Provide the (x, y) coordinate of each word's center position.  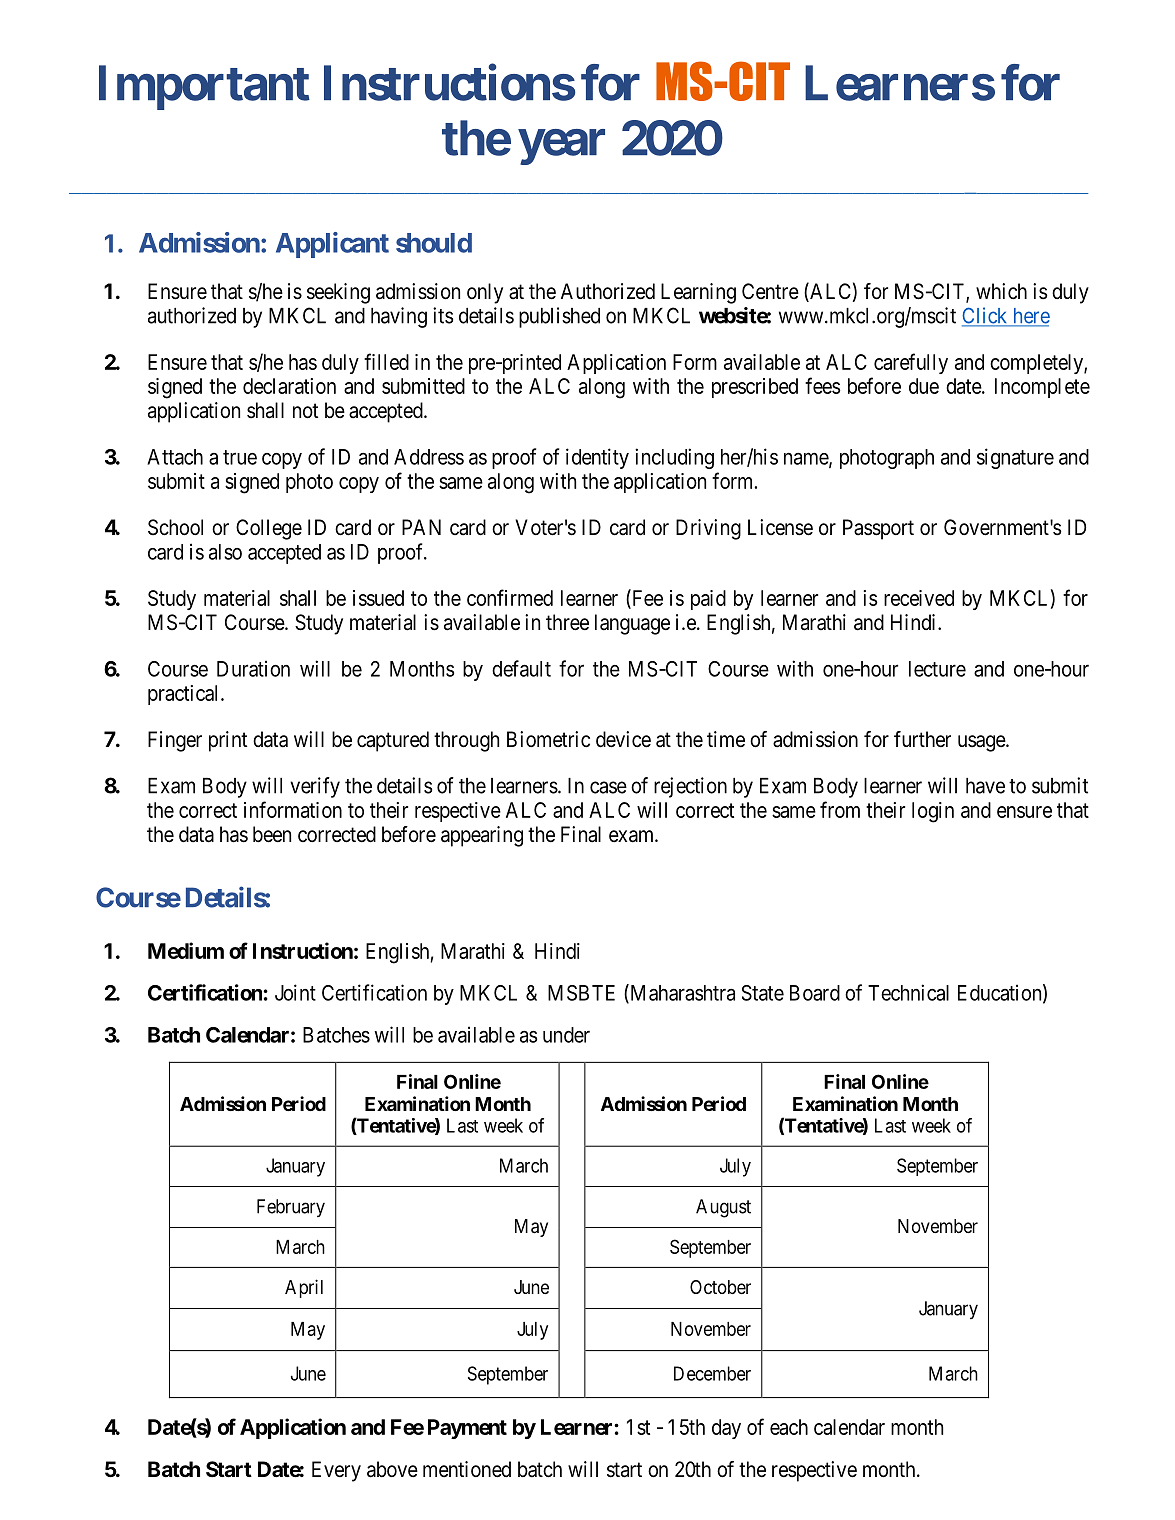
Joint (295, 992)
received (919, 598)
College (269, 529)
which (1001, 291)
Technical (908, 992)
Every (336, 1471)
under (566, 1035)
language (632, 624)
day (726, 1429)
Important (204, 87)
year (562, 147)
